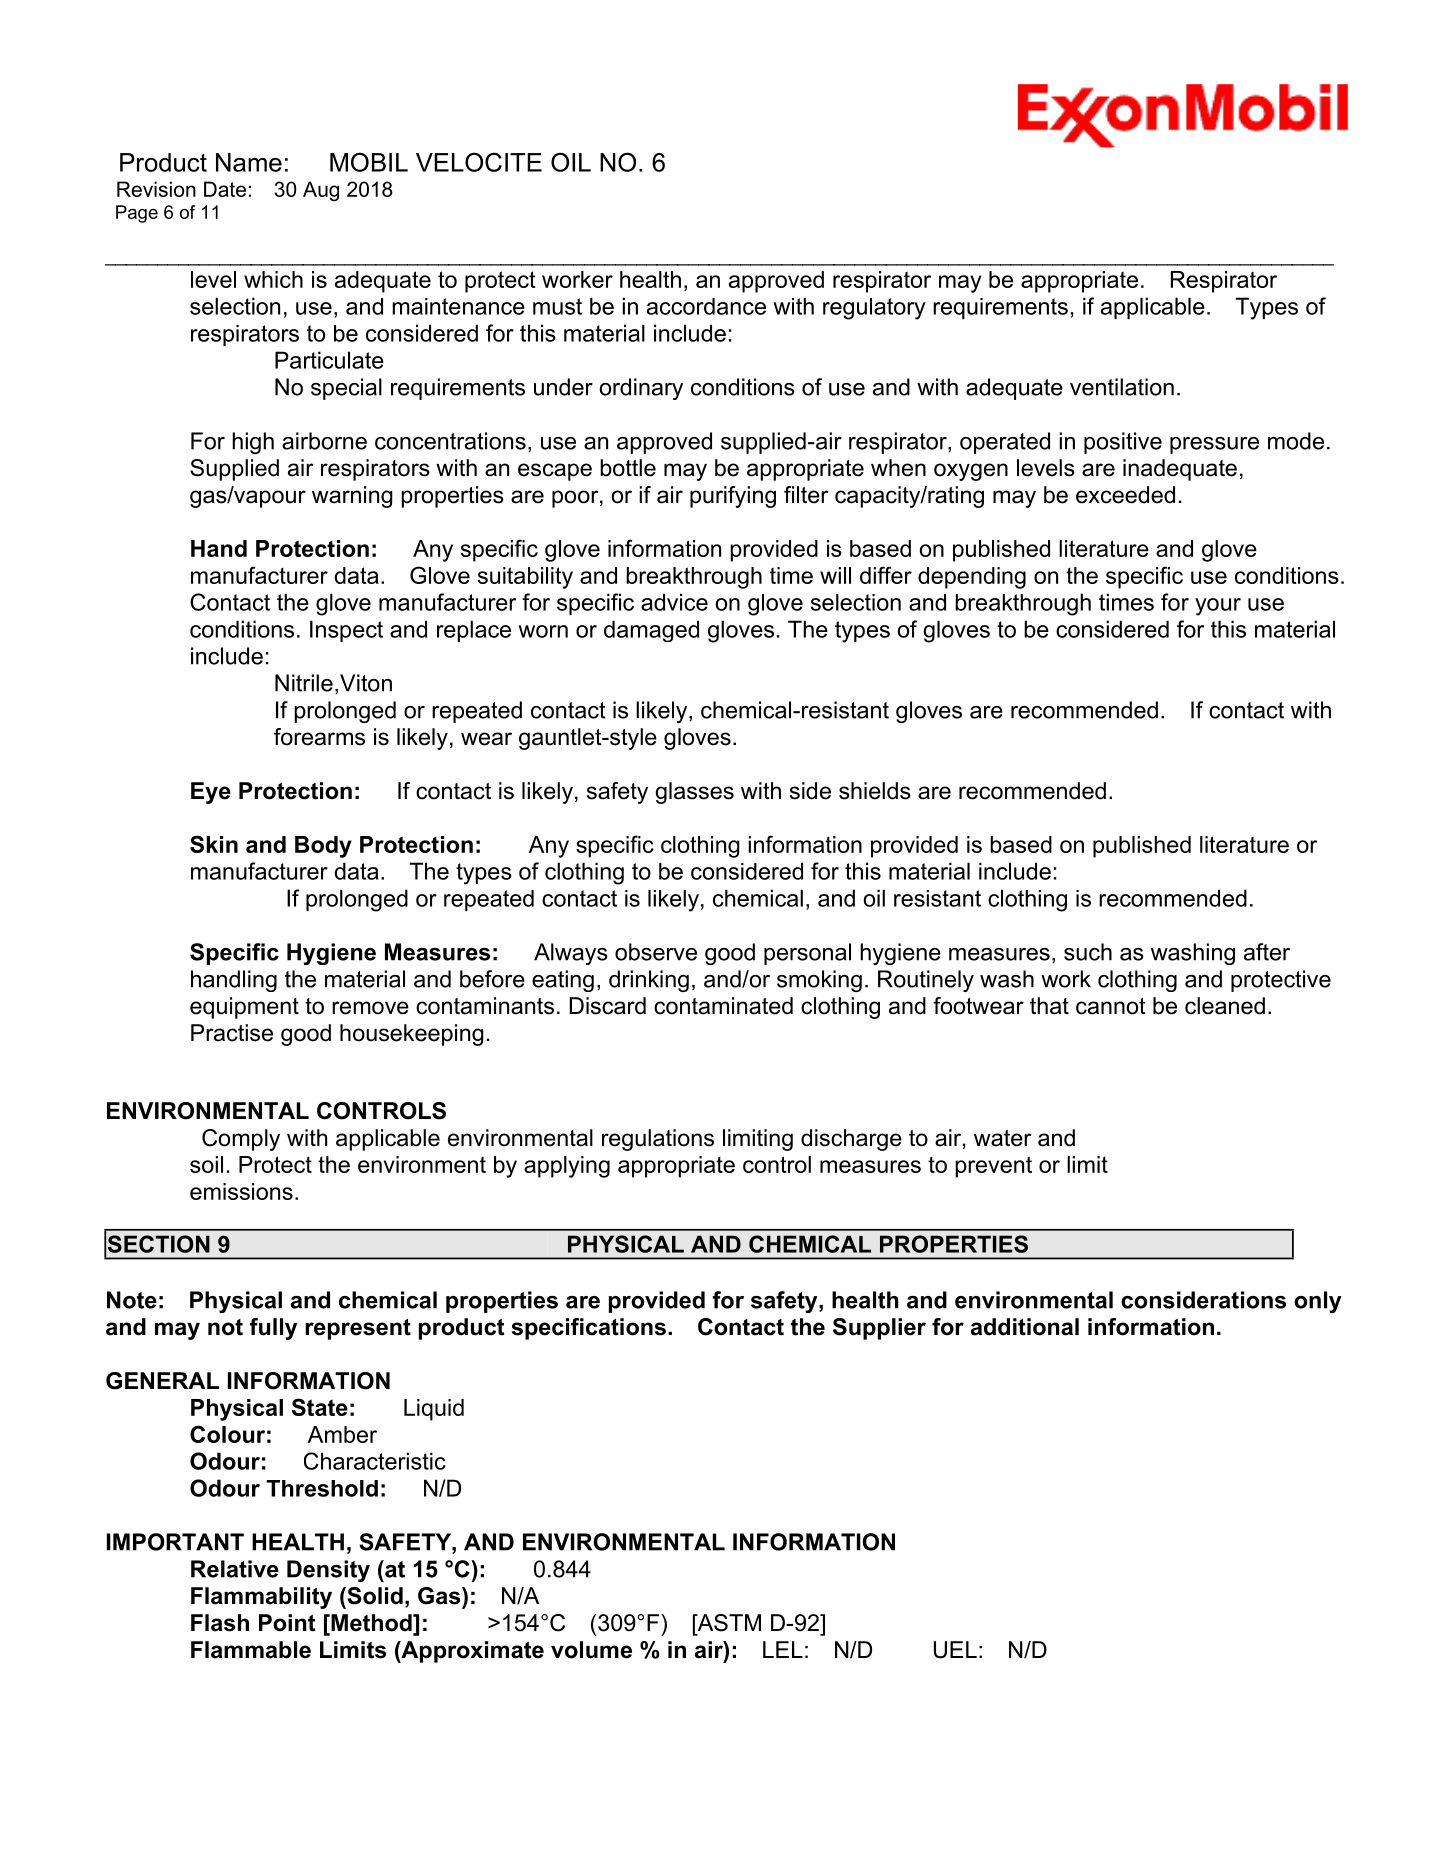 This screenshot has width=1432, height=1853. I want to click on ventilation, so click(1122, 387).
